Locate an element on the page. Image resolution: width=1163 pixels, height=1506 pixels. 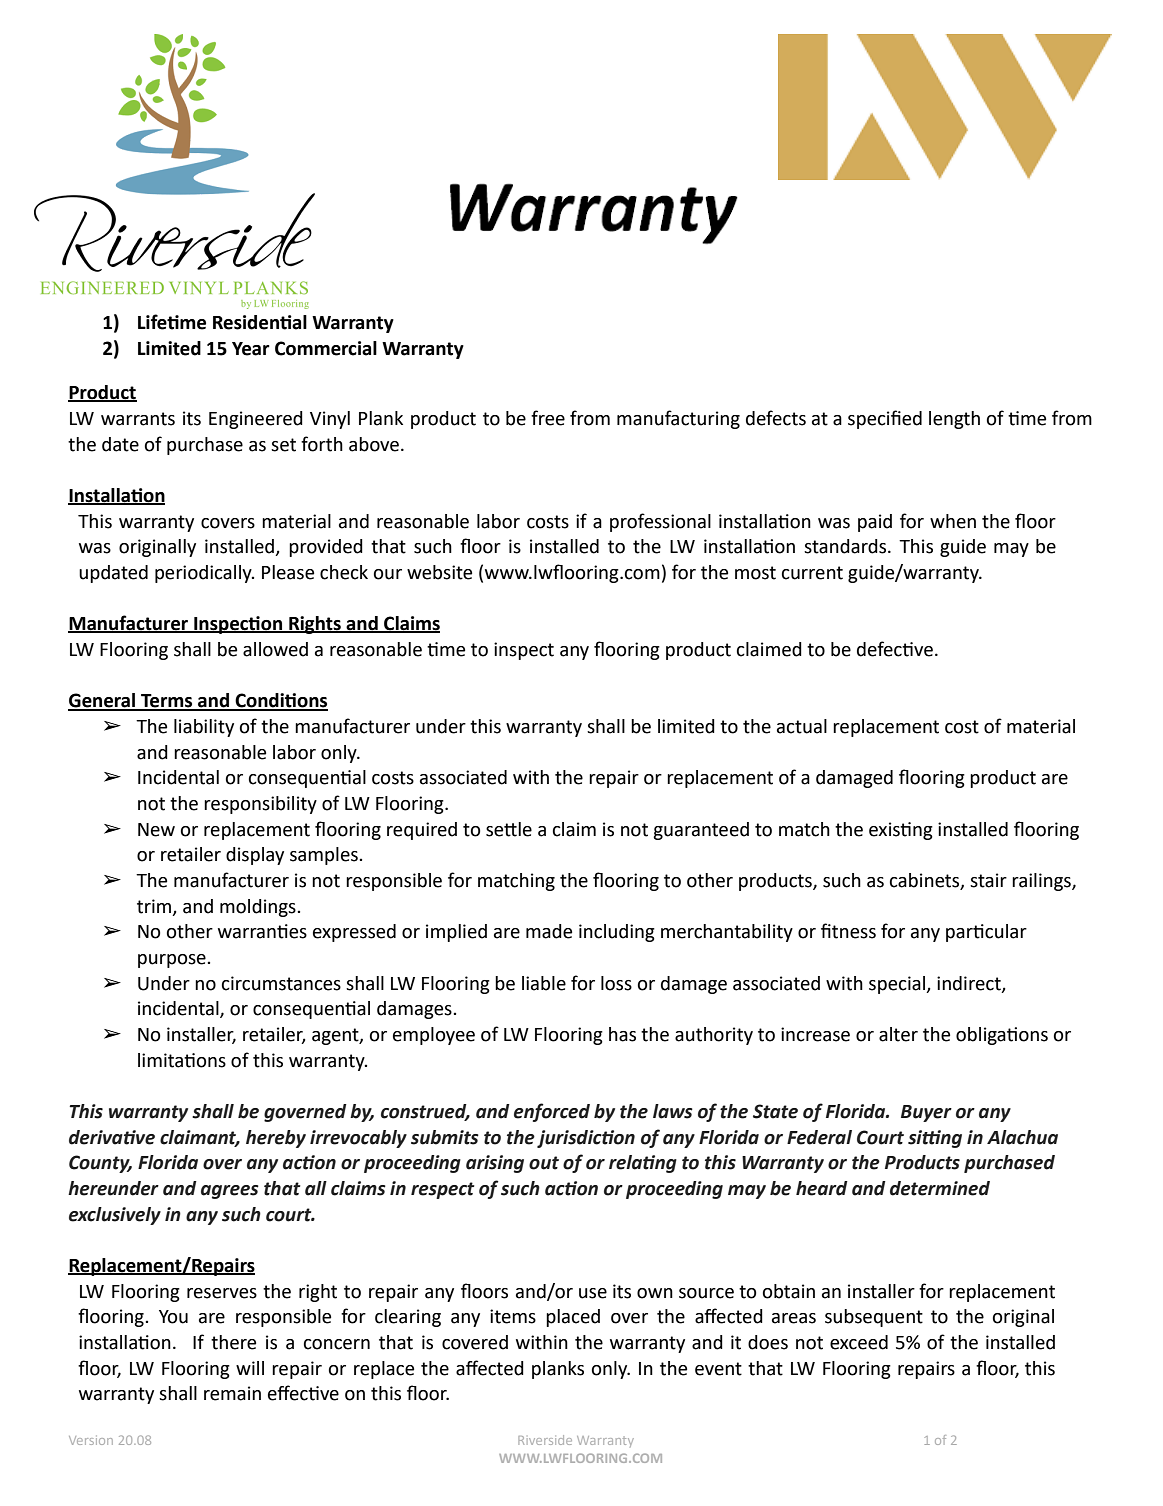
exis is located at coordinates (885, 829).
